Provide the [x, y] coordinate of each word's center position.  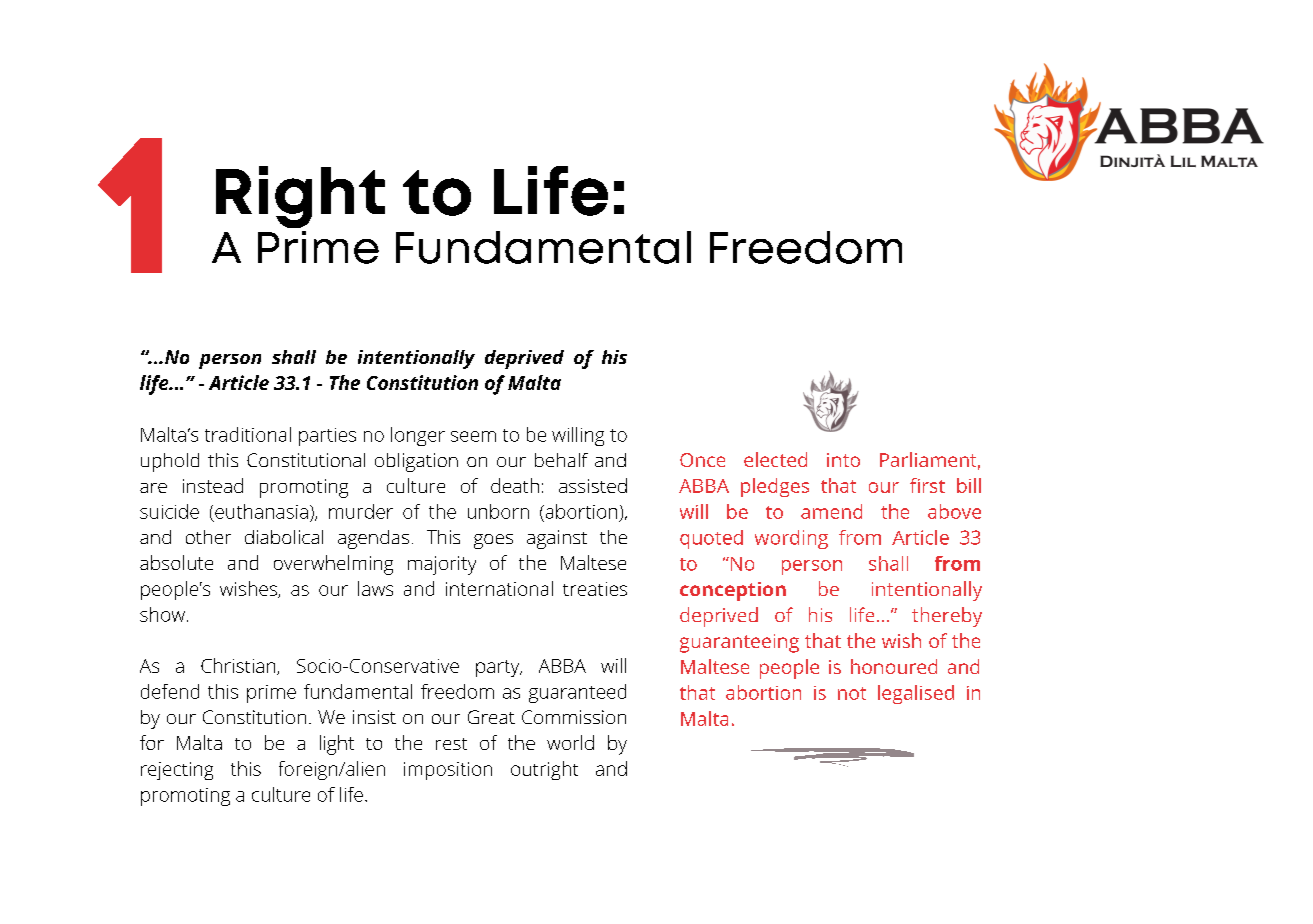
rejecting [177, 771]
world [570, 742]
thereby [947, 617]
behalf [561, 460]
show [162, 614]
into [843, 460]
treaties [595, 589]
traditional [248, 434]
